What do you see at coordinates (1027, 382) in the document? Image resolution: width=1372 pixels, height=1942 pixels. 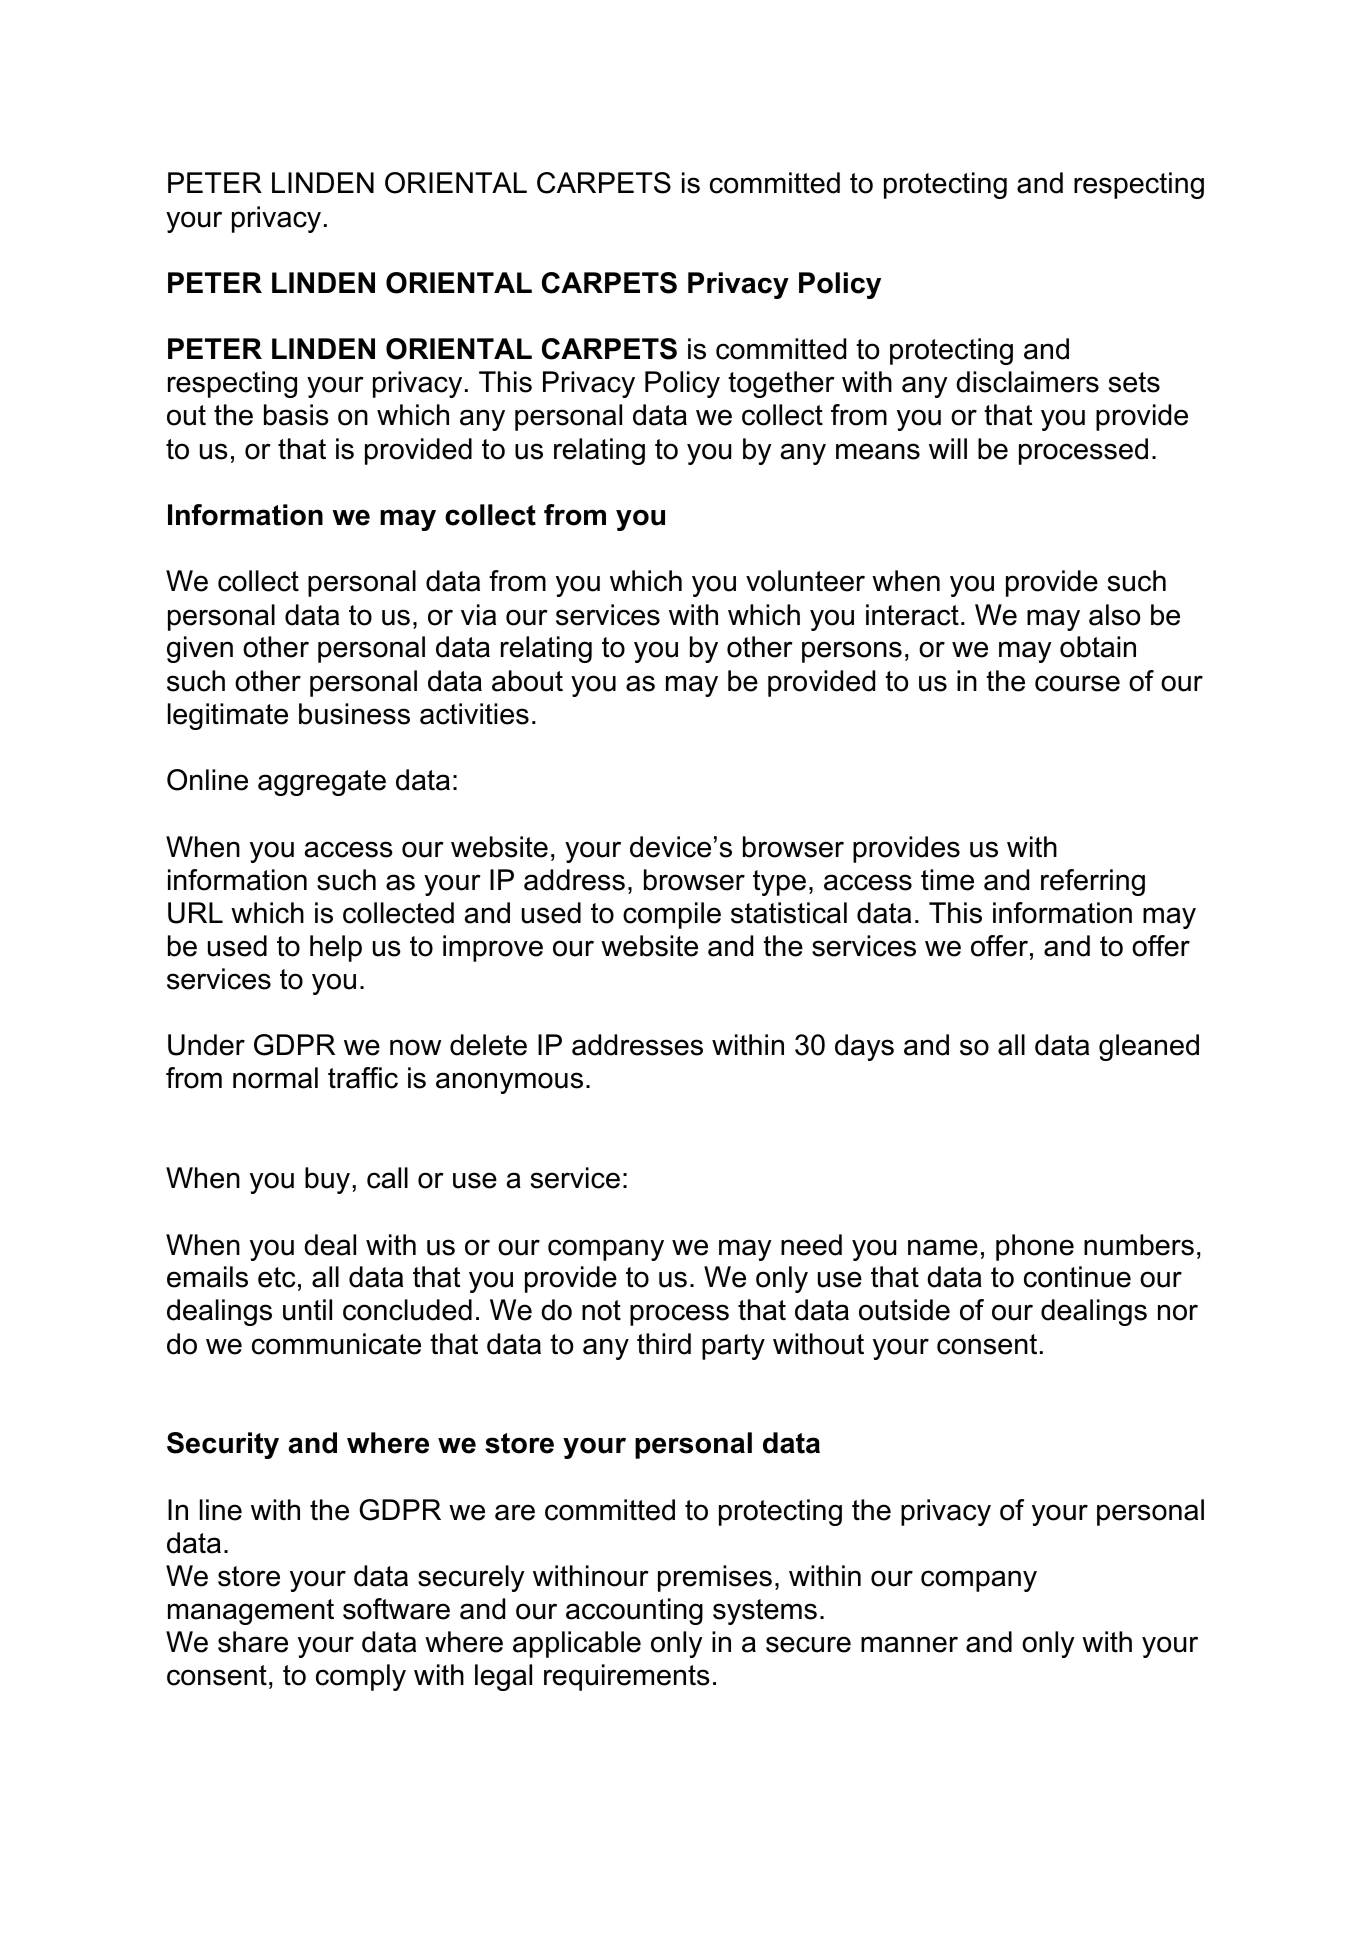 I see `disclaimers` at bounding box center [1027, 382].
